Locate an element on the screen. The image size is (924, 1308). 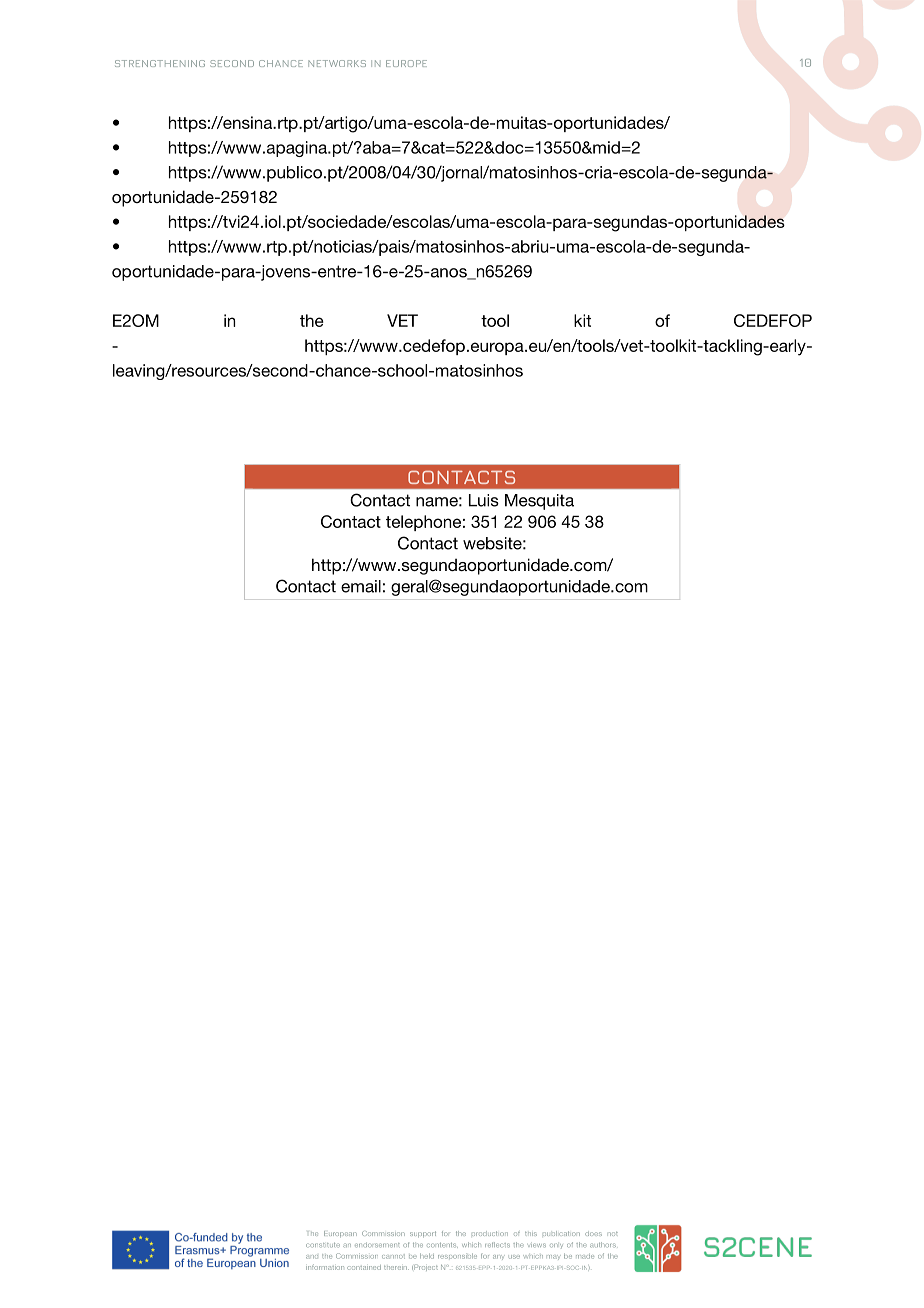
only is located at coordinates (556, 1245).
